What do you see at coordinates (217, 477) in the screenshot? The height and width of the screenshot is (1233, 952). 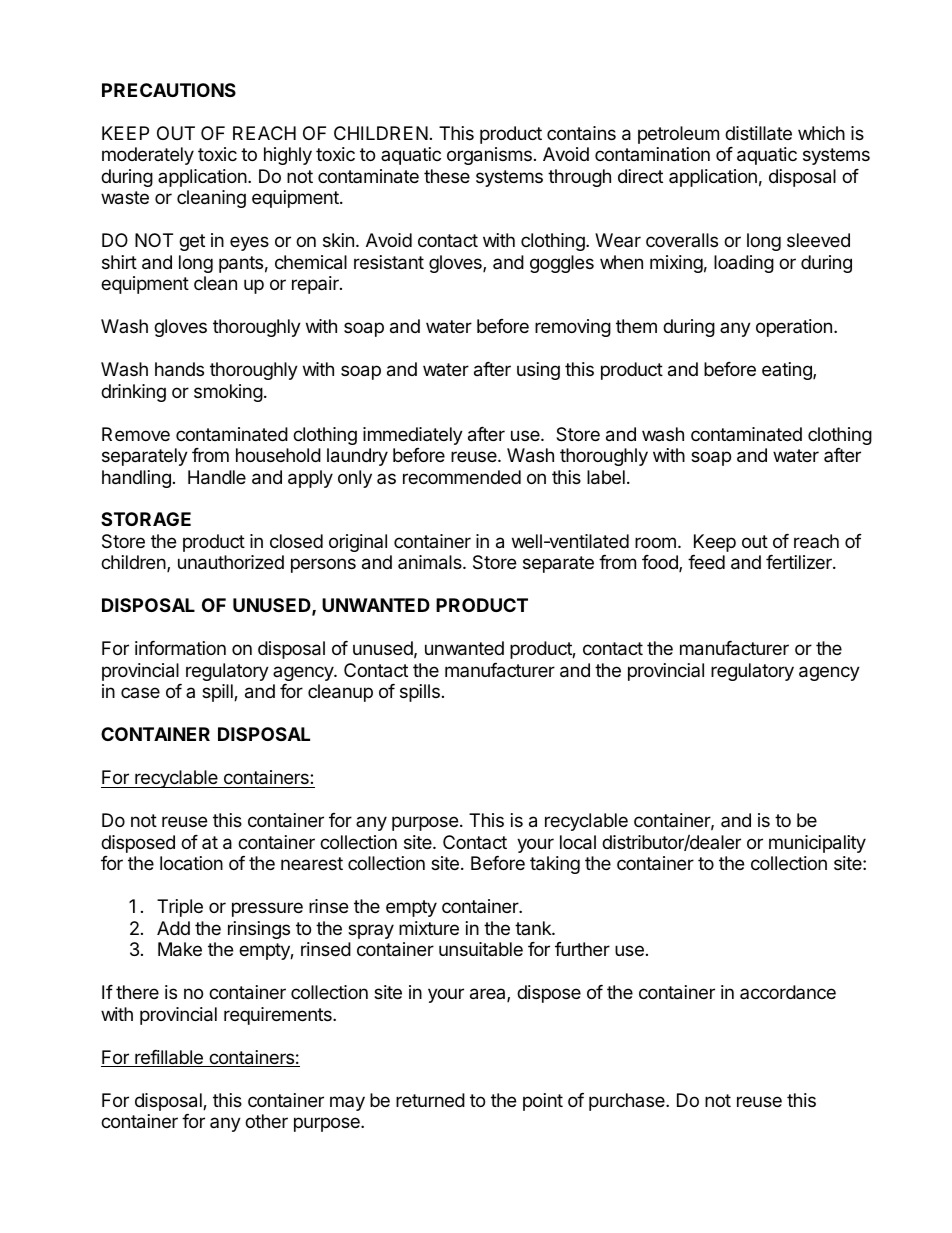 I see `Handle` at bounding box center [217, 477].
